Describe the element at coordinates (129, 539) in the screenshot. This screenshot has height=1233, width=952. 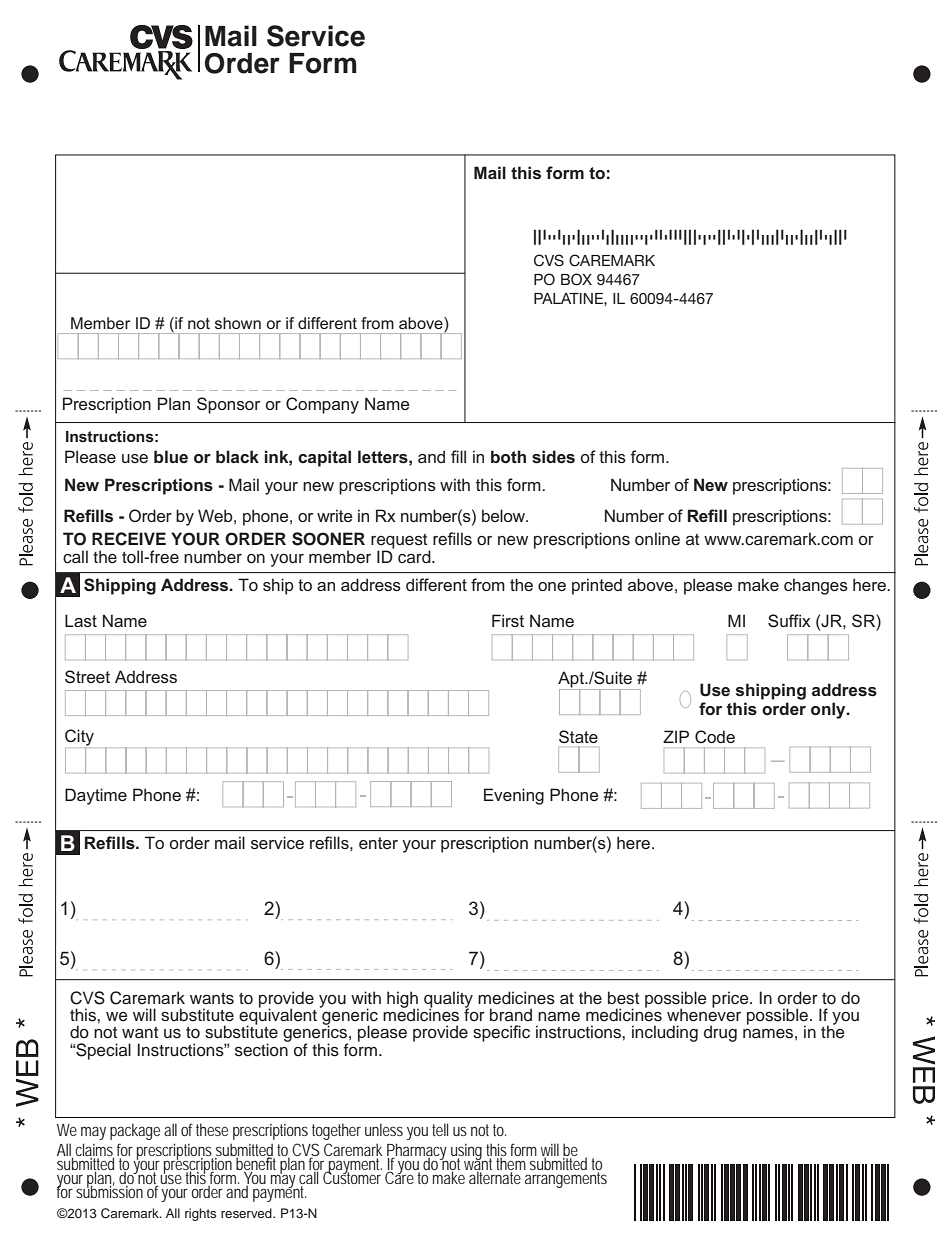
I see `RECEIVE` at that location.
